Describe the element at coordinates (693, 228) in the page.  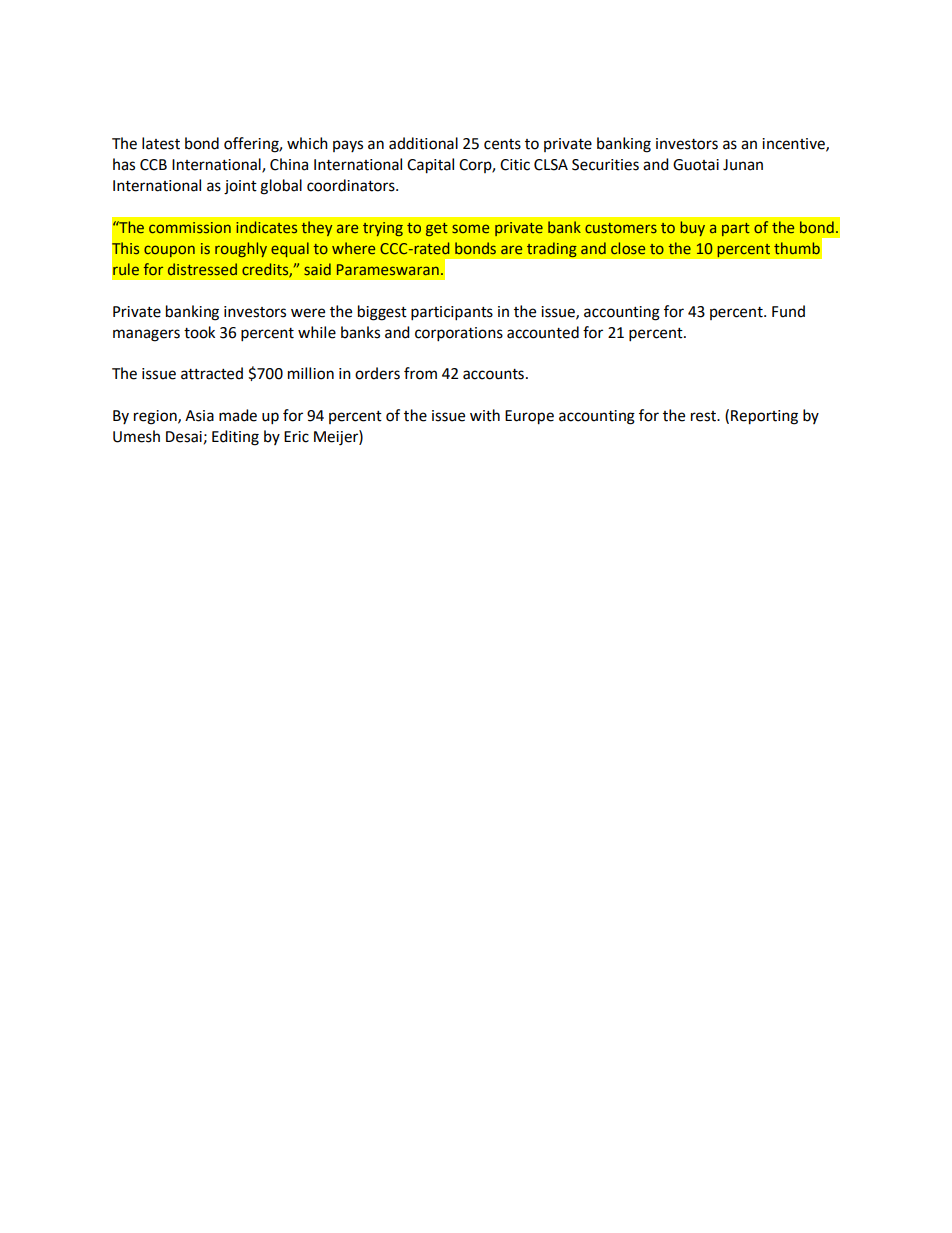
I see `buy` at that location.
